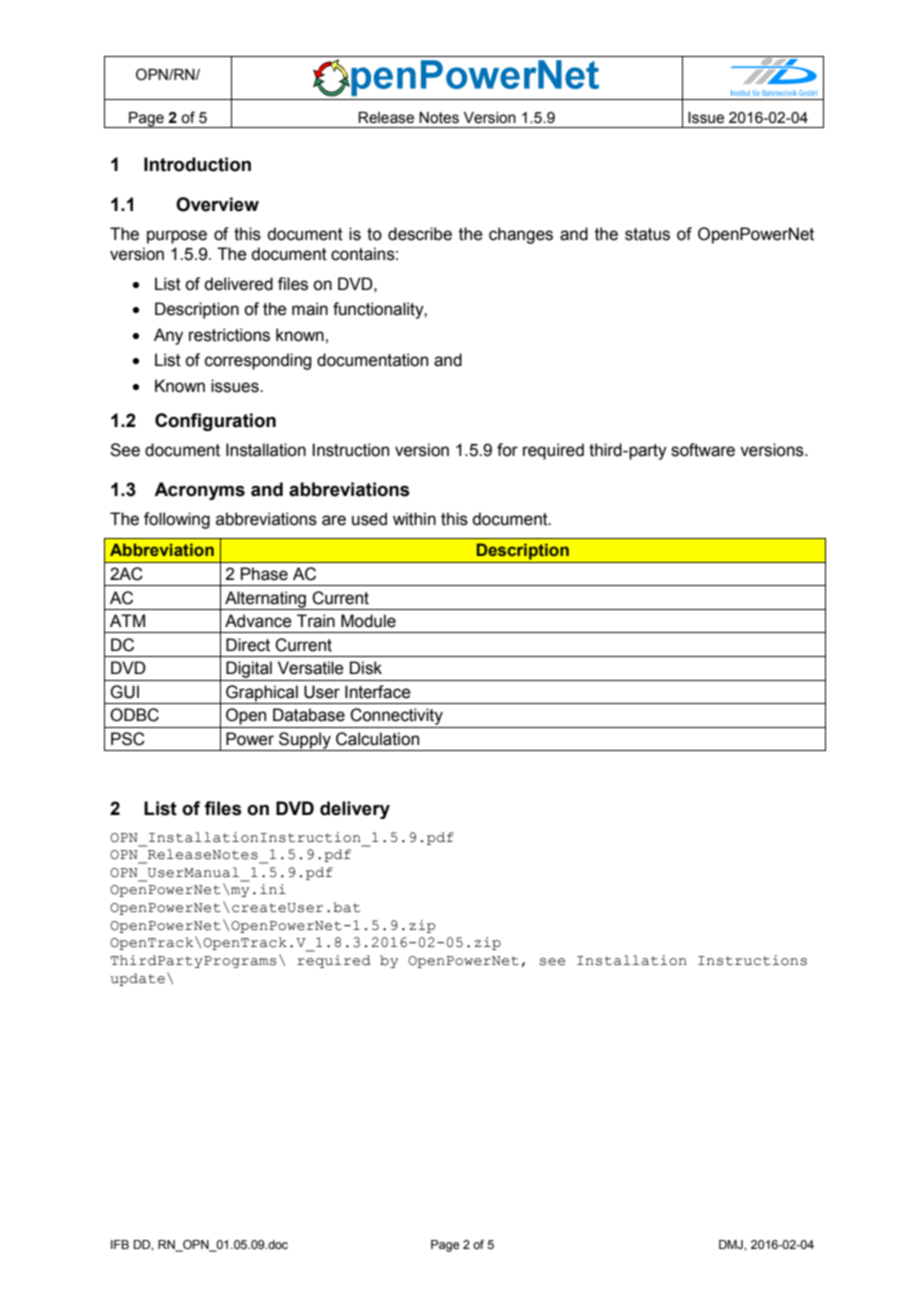 The image size is (924, 1308). I want to click on status, so click(647, 234).
